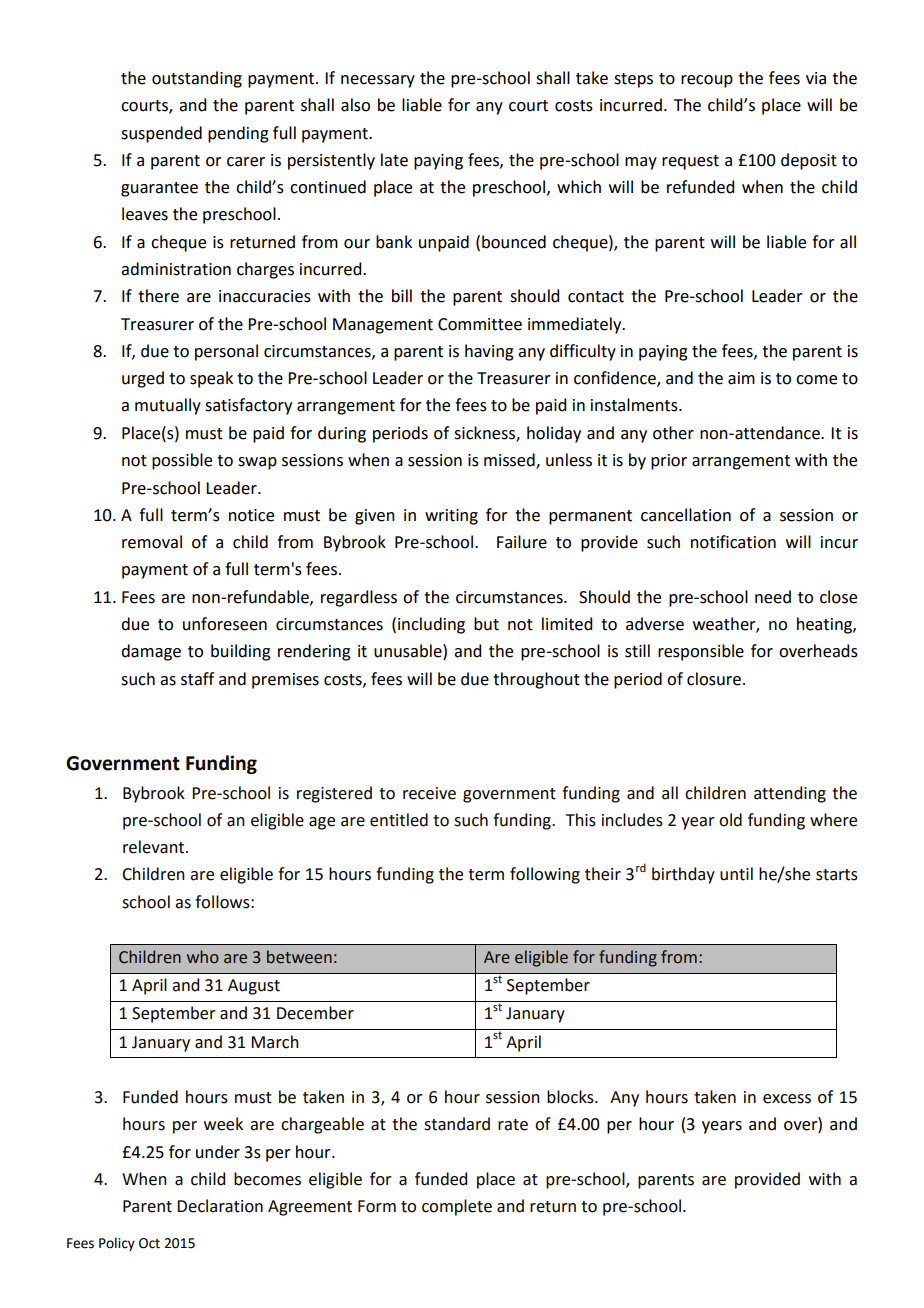 The image size is (924, 1308). I want to click on outstanding, so click(197, 79).
